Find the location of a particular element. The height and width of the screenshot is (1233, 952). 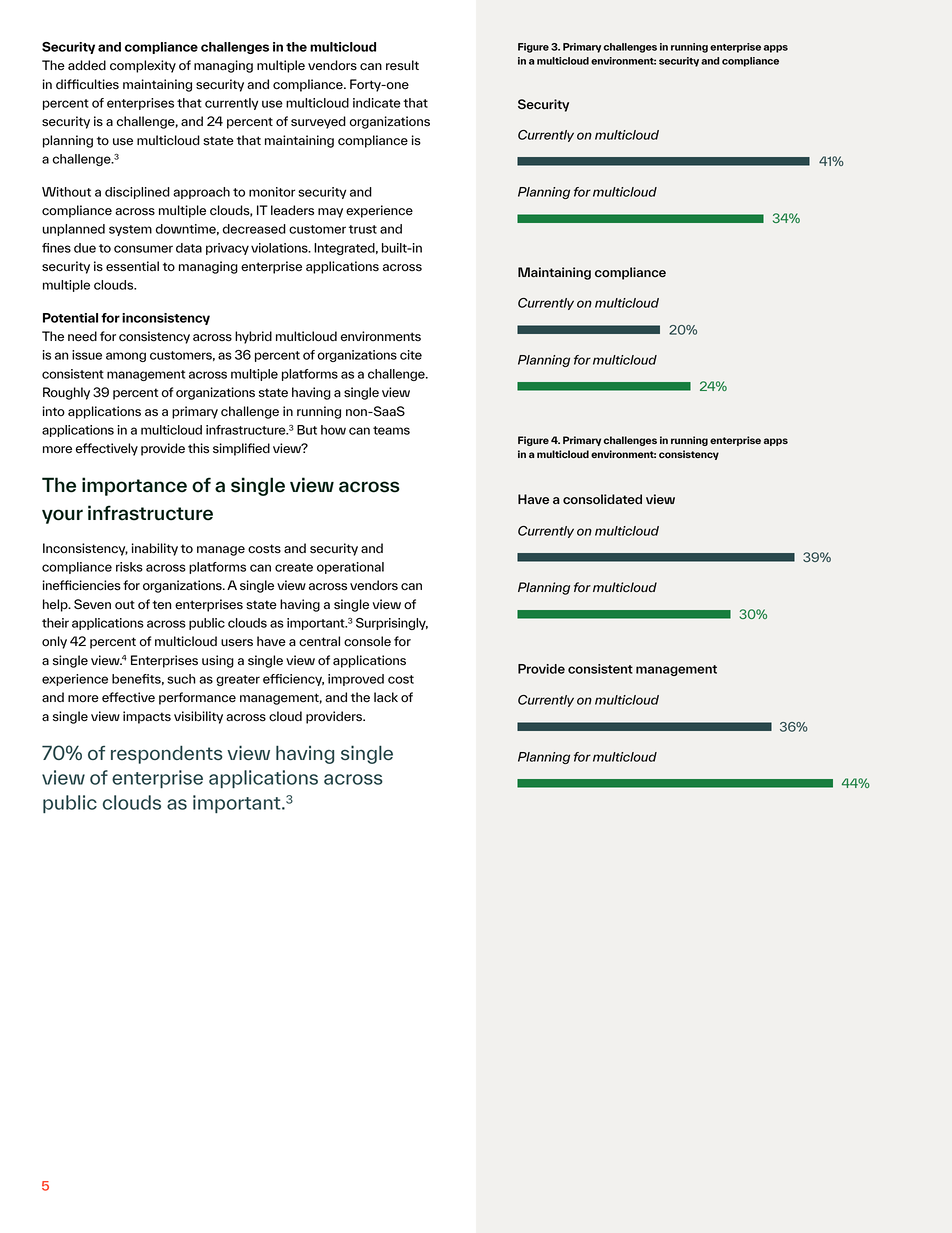

difficulties is located at coordinates (87, 84).
